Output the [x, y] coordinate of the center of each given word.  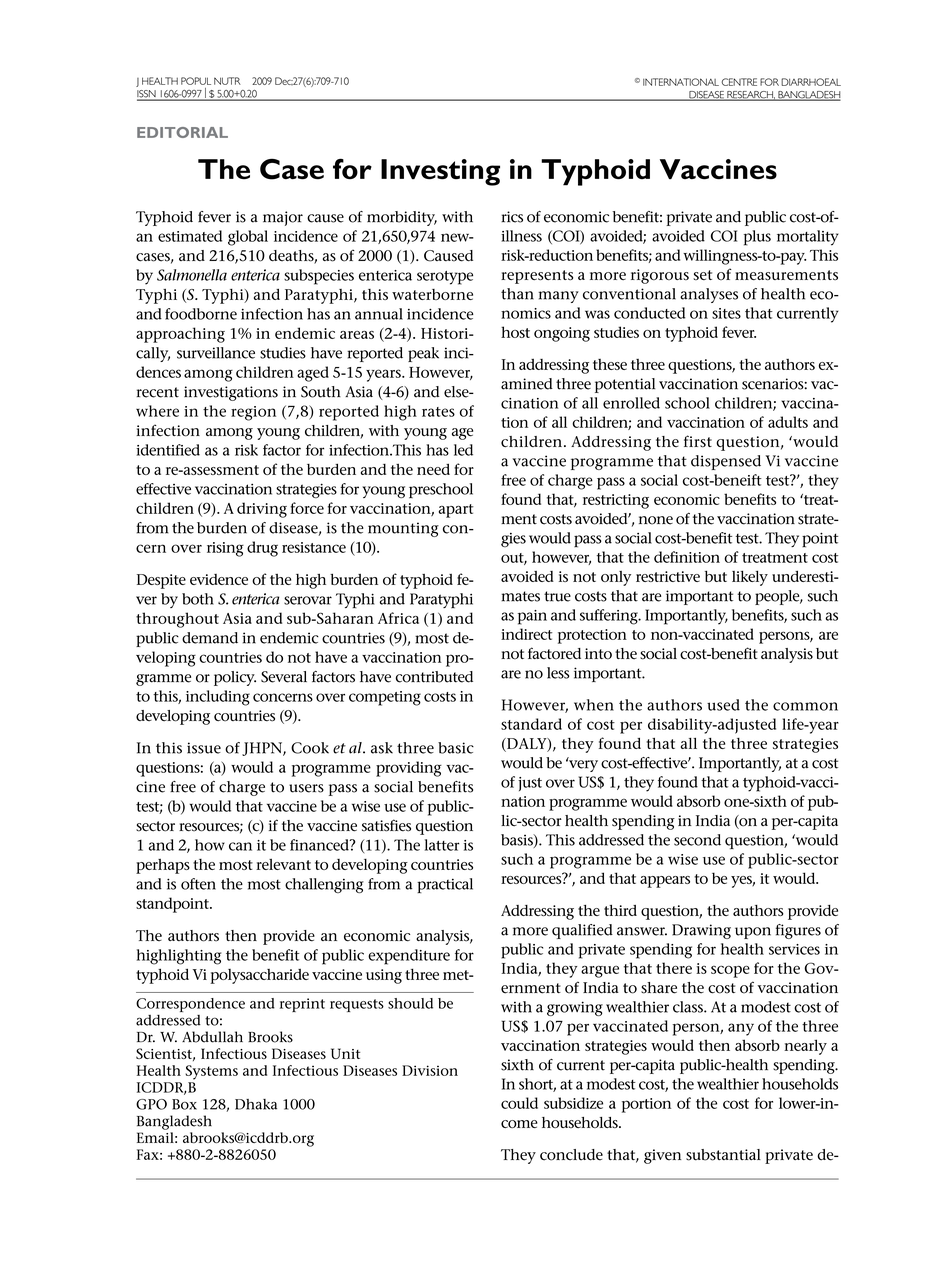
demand [210, 638]
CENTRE [739, 82]
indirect [526, 634]
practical [445, 885]
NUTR [227, 81]
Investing [440, 172]
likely [750, 578]
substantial [723, 1155]
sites [726, 313]
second [697, 840]
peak [423, 354]
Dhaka [256, 1104]
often [198, 884]
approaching [180, 335]
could [519, 1103]
